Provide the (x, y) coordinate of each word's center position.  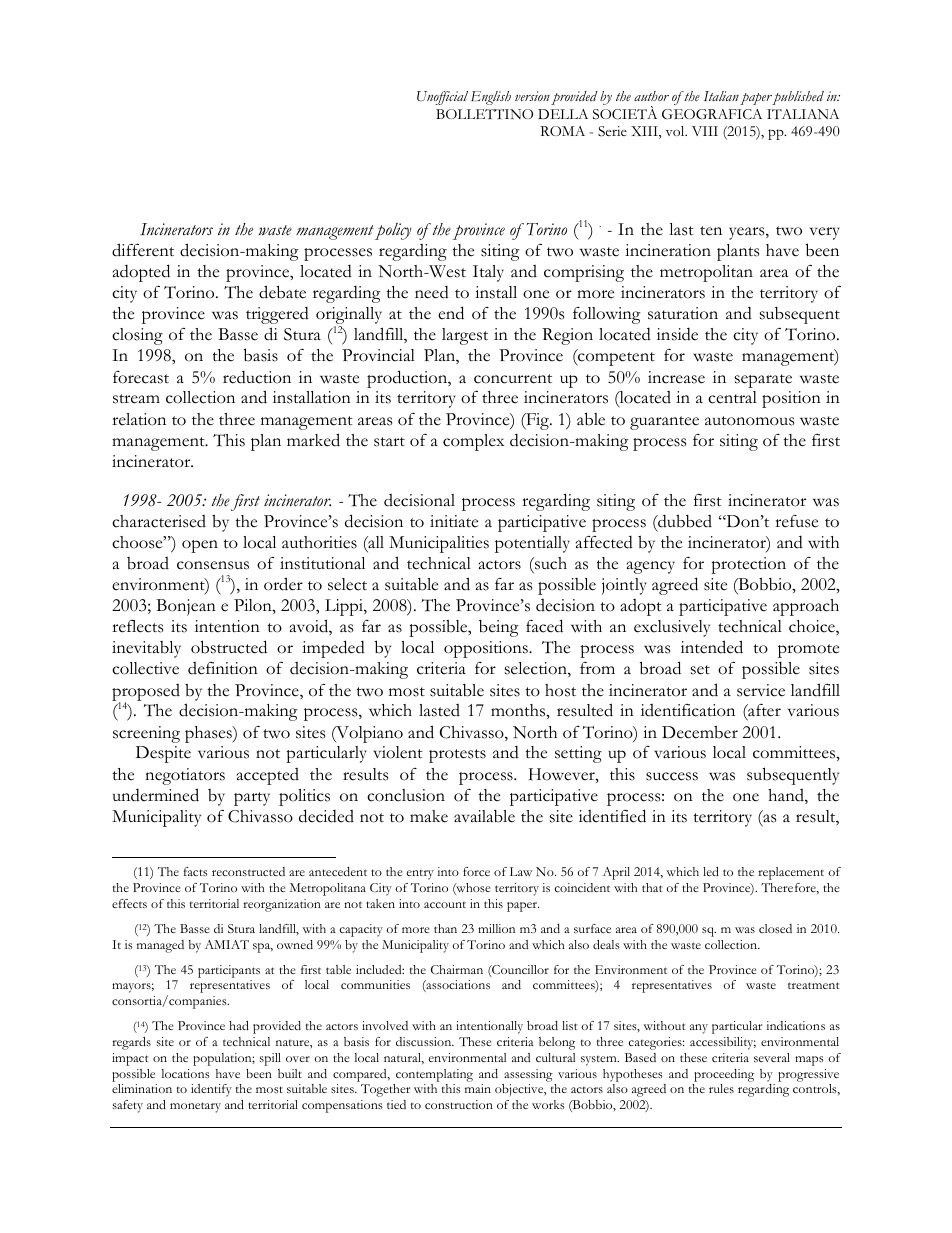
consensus (213, 565)
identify (211, 1090)
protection (748, 565)
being (499, 628)
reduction (257, 377)
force (476, 871)
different (143, 250)
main (478, 1088)
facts (196, 871)
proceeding (724, 1075)
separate (763, 381)
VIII (705, 131)
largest (465, 336)
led (711, 871)
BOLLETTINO (484, 114)
